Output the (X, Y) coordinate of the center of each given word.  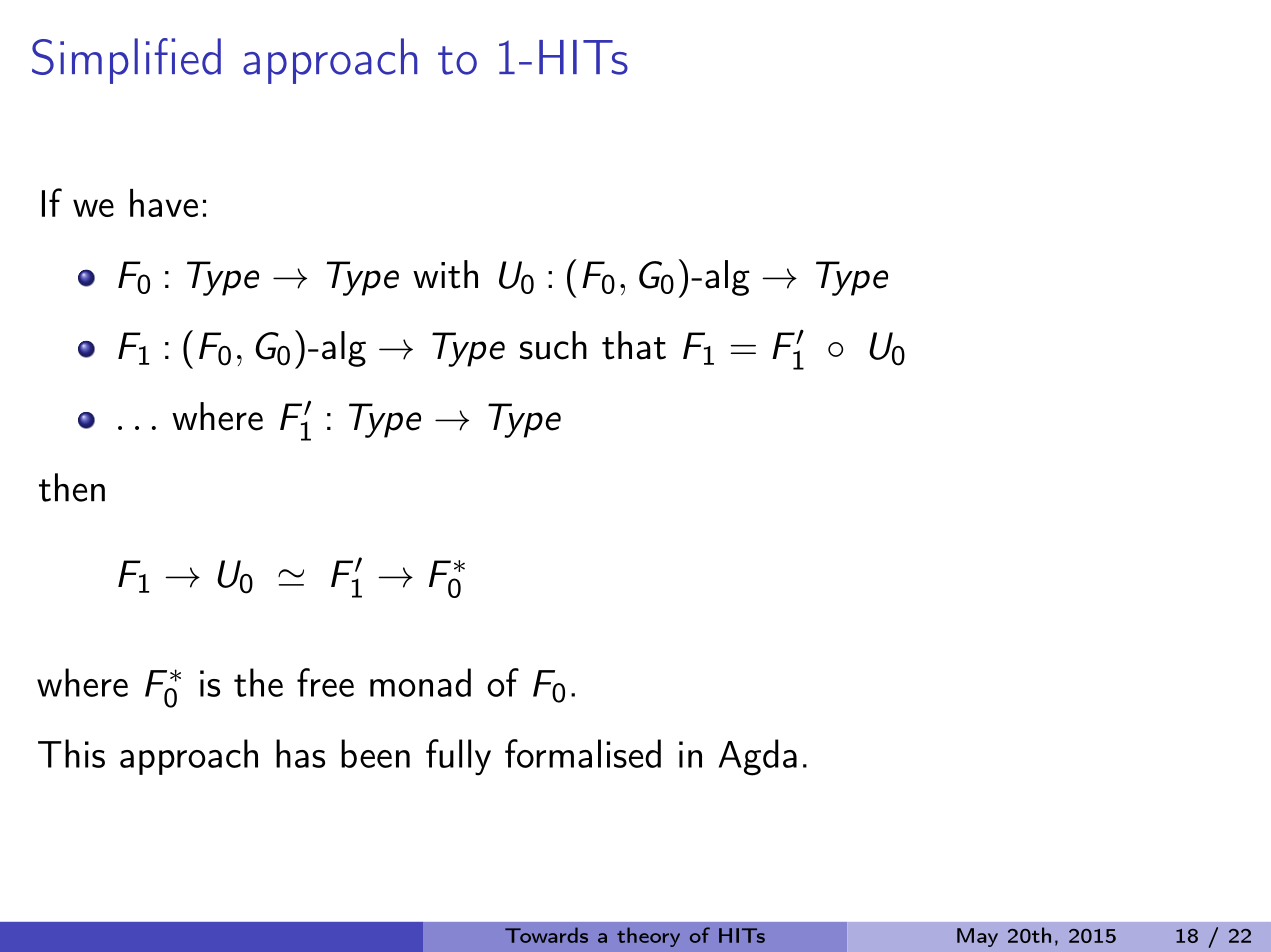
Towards (546, 935)
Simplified (126, 61)
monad (420, 682)
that (634, 345)
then (72, 487)
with (445, 274)
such (553, 345)
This (71, 753)
